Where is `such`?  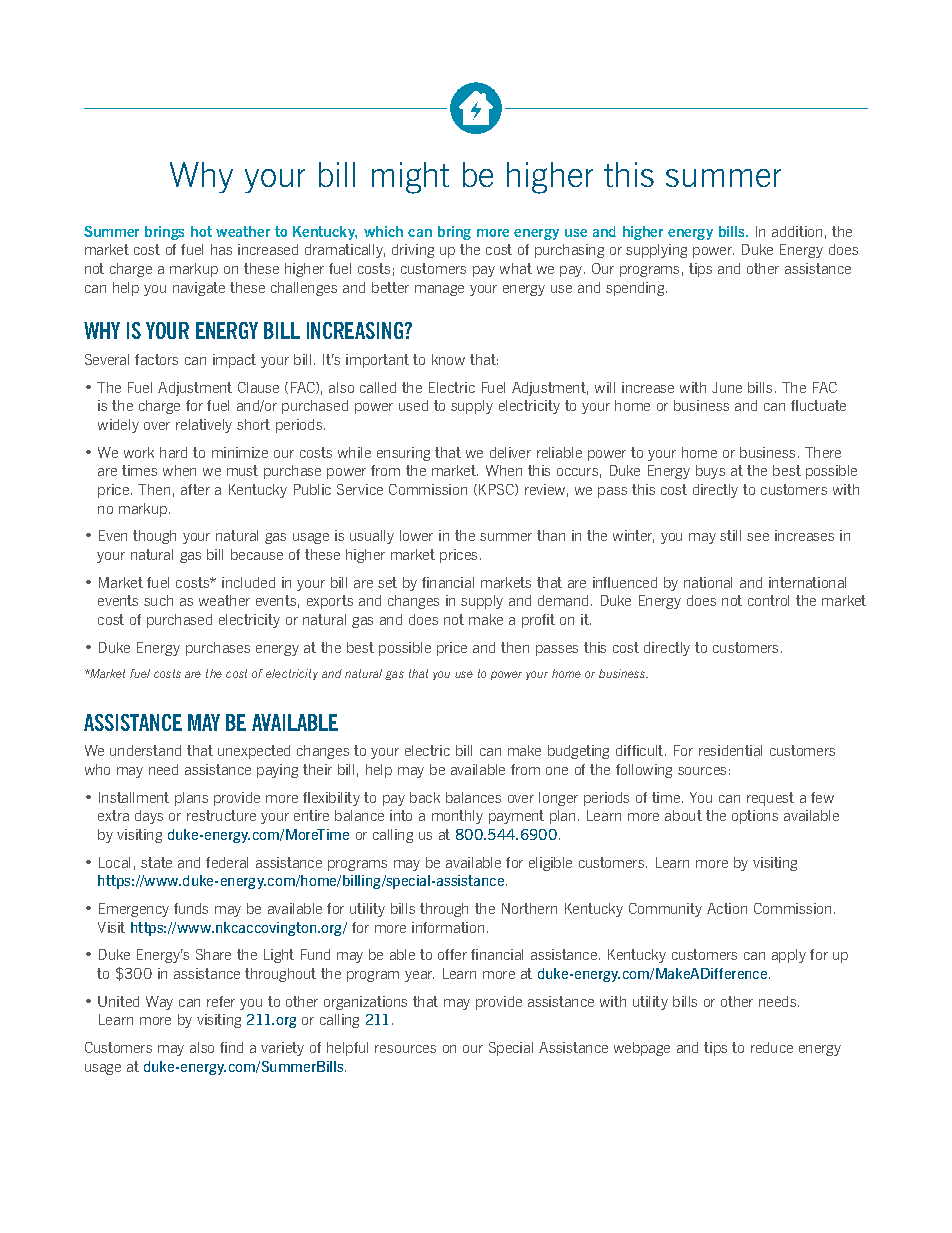
such is located at coordinates (158, 600).
